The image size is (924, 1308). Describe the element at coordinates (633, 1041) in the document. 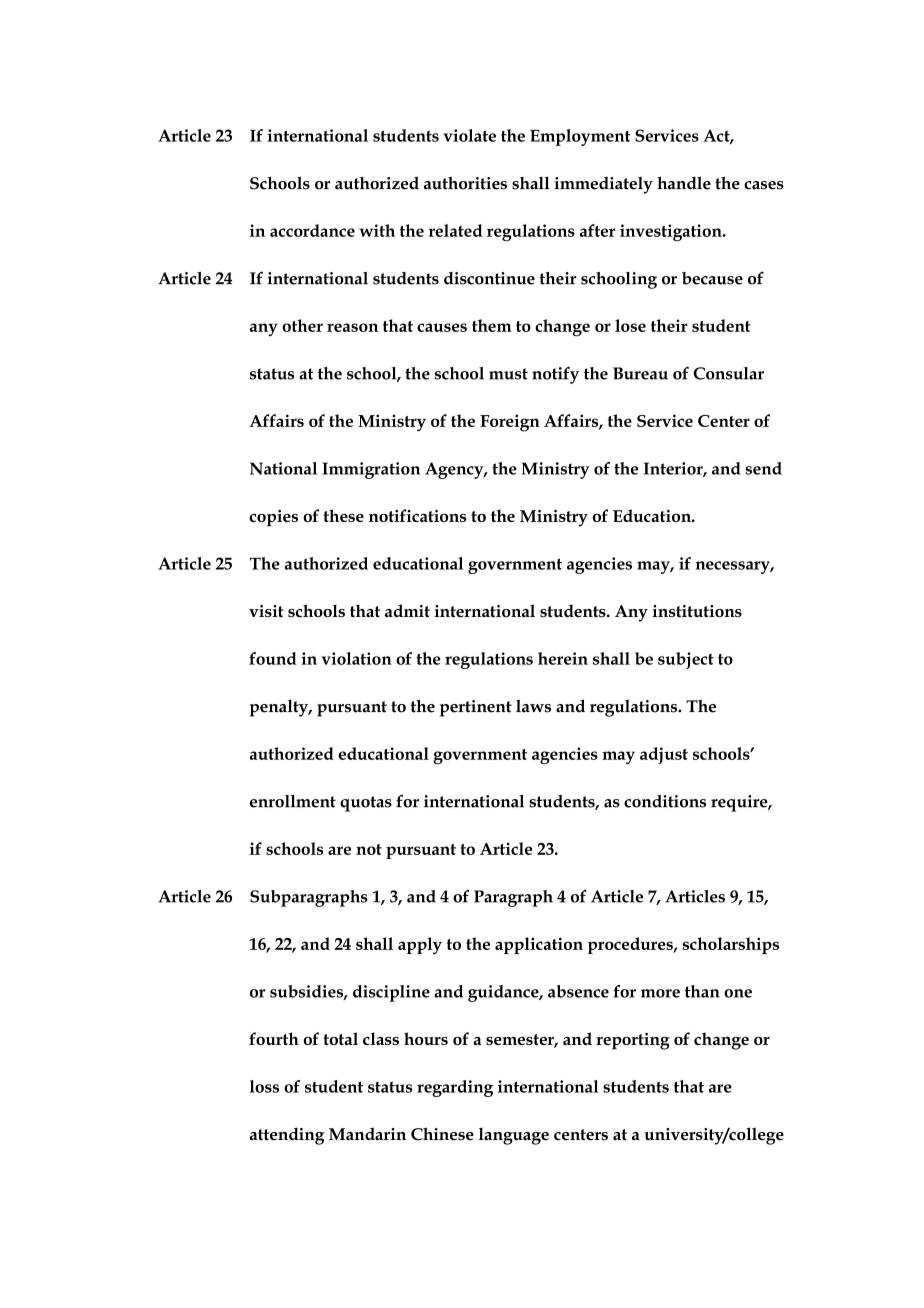

I see `reporting` at that location.
